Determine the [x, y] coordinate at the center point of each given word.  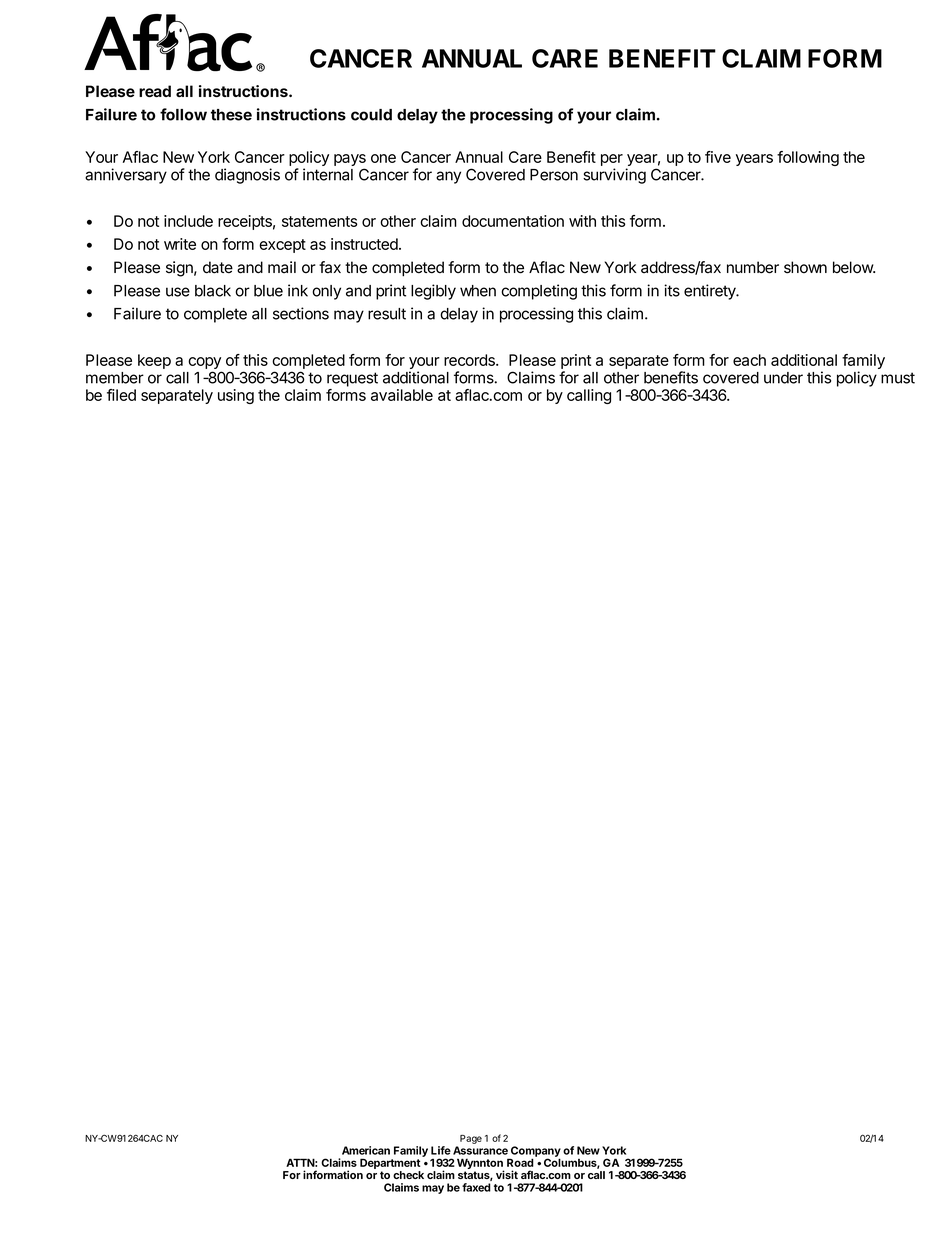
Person [554, 175]
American [366, 1150]
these [231, 115]
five [718, 157]
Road [520, 1162]
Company [535, 1152]
